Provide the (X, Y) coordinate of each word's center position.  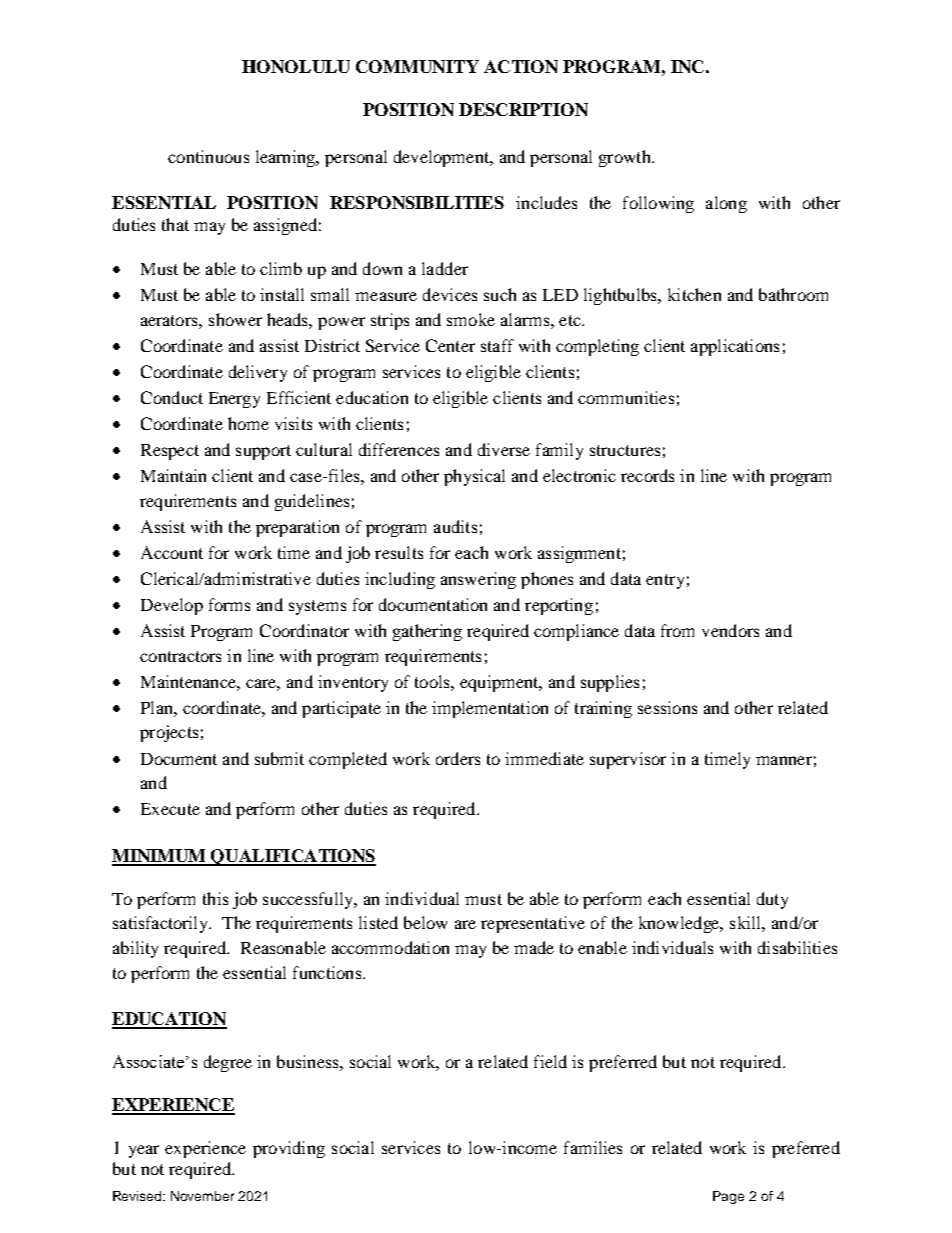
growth (626, 158)
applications (735, 347)
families (593, 1147)
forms (229, 604)
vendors (730, 630)
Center (450, 345)
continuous (208, 156)
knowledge (680, 924)
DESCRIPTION (523, 109)
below (425, 922)
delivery (258, 373)
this (215, 898)
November (202, 1196)
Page (728, 1197)
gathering (427, 632)
